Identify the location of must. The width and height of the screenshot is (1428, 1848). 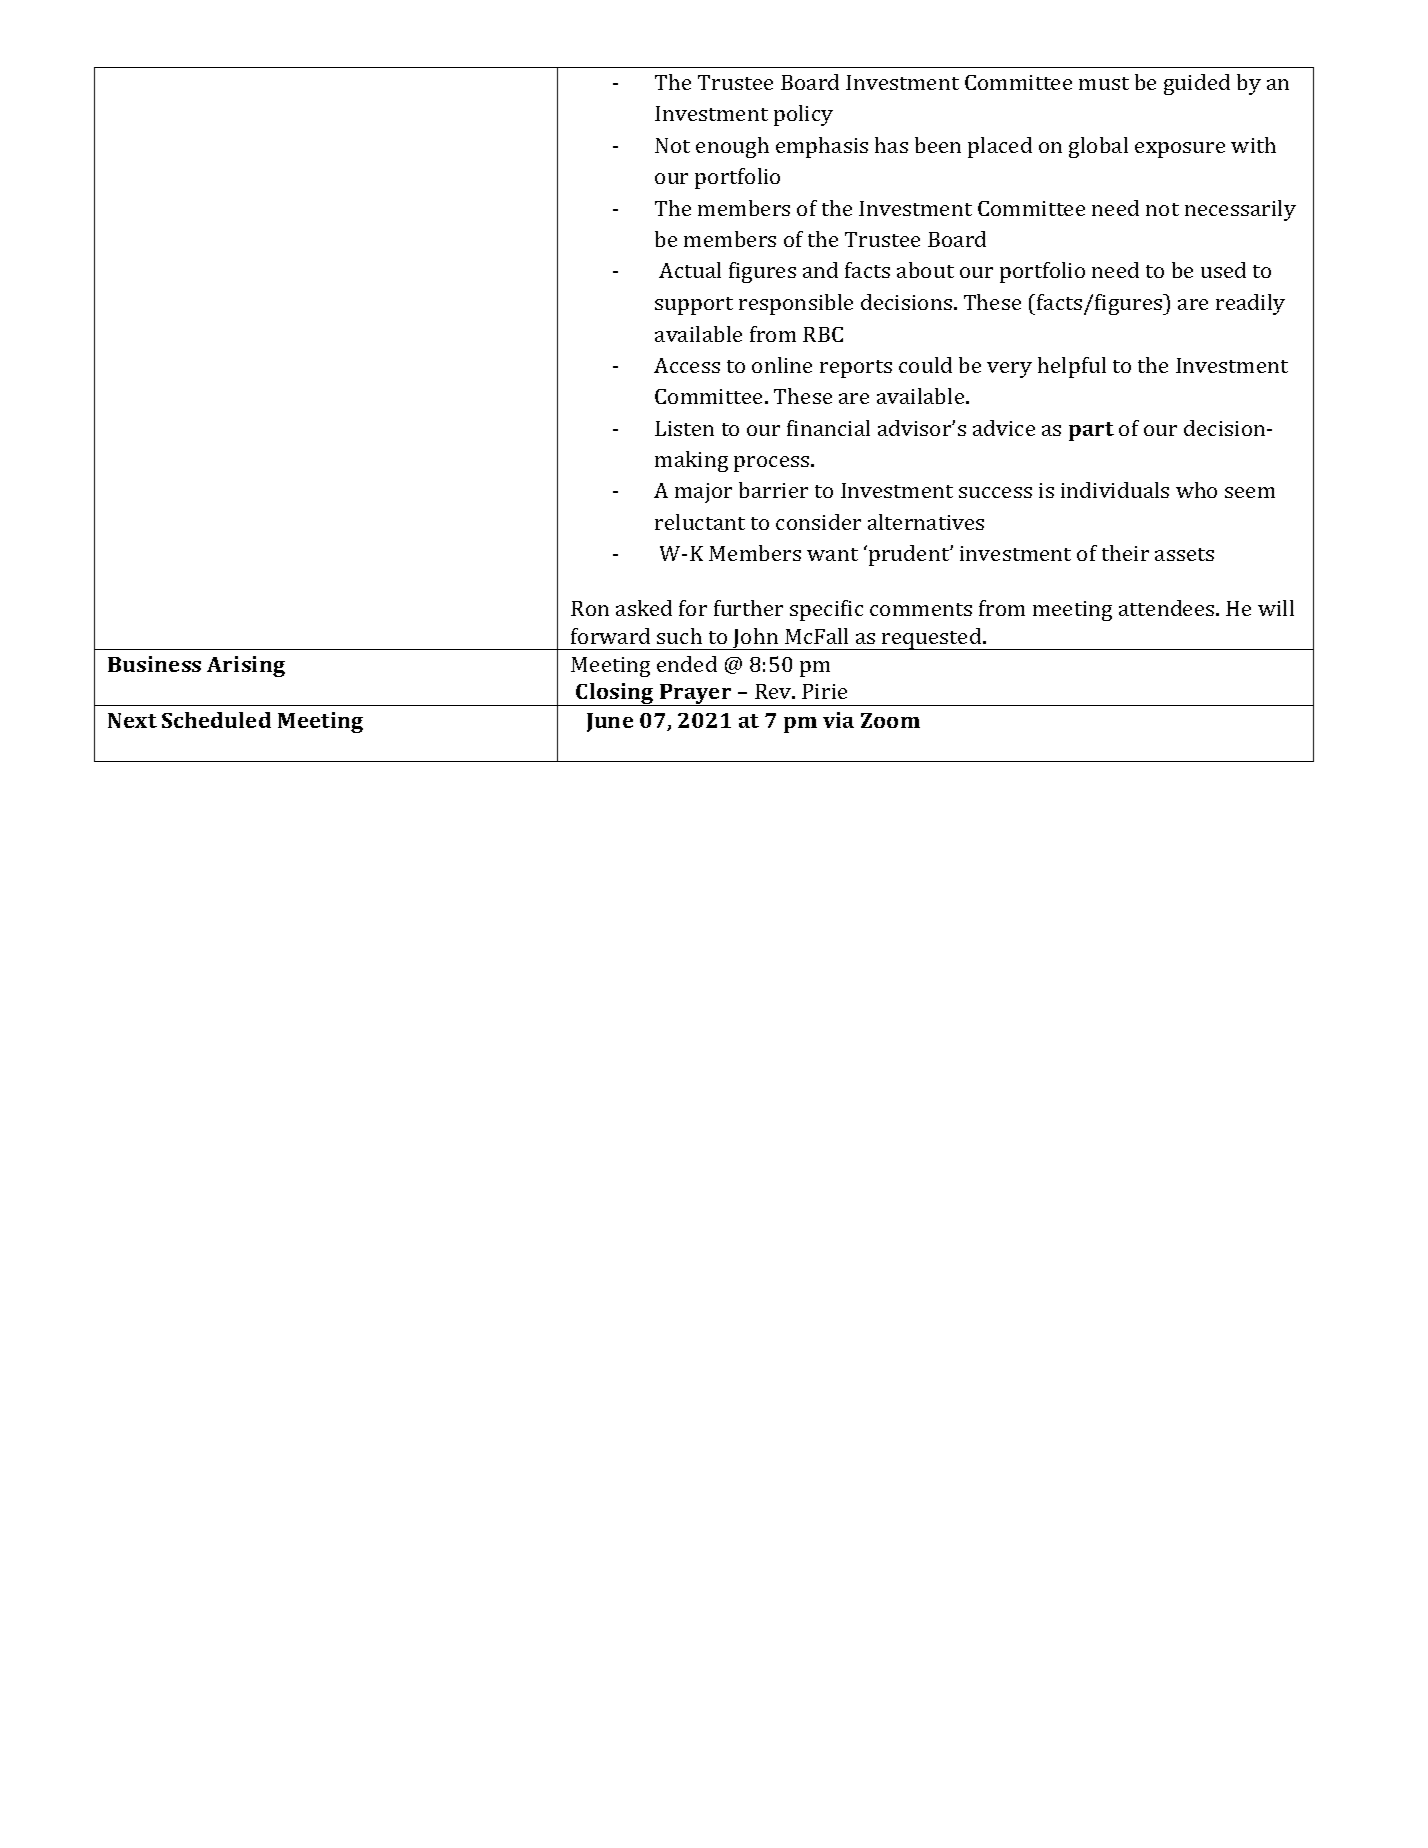
(1104, 83).
